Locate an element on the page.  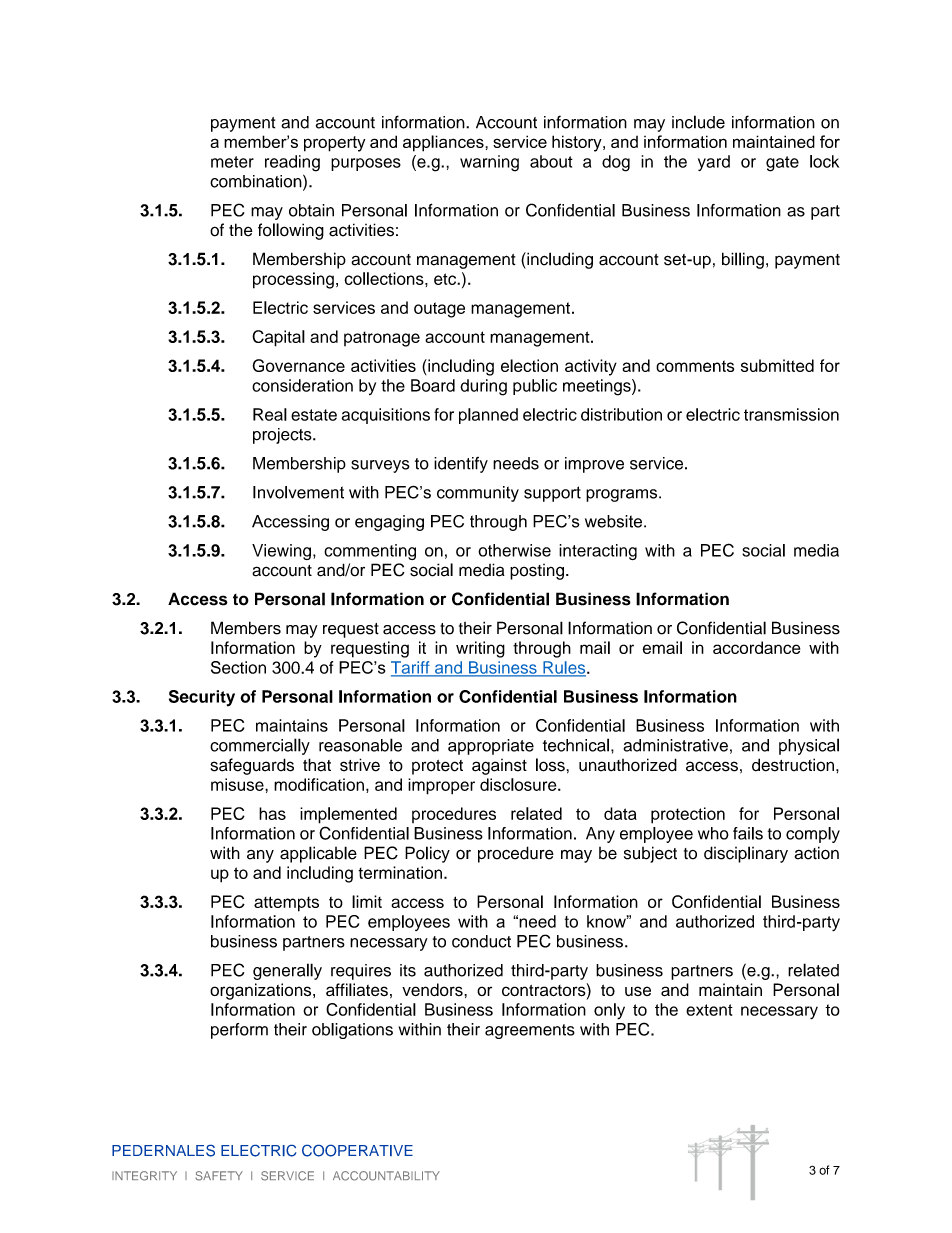
during is located at coordinates (483, 387).
